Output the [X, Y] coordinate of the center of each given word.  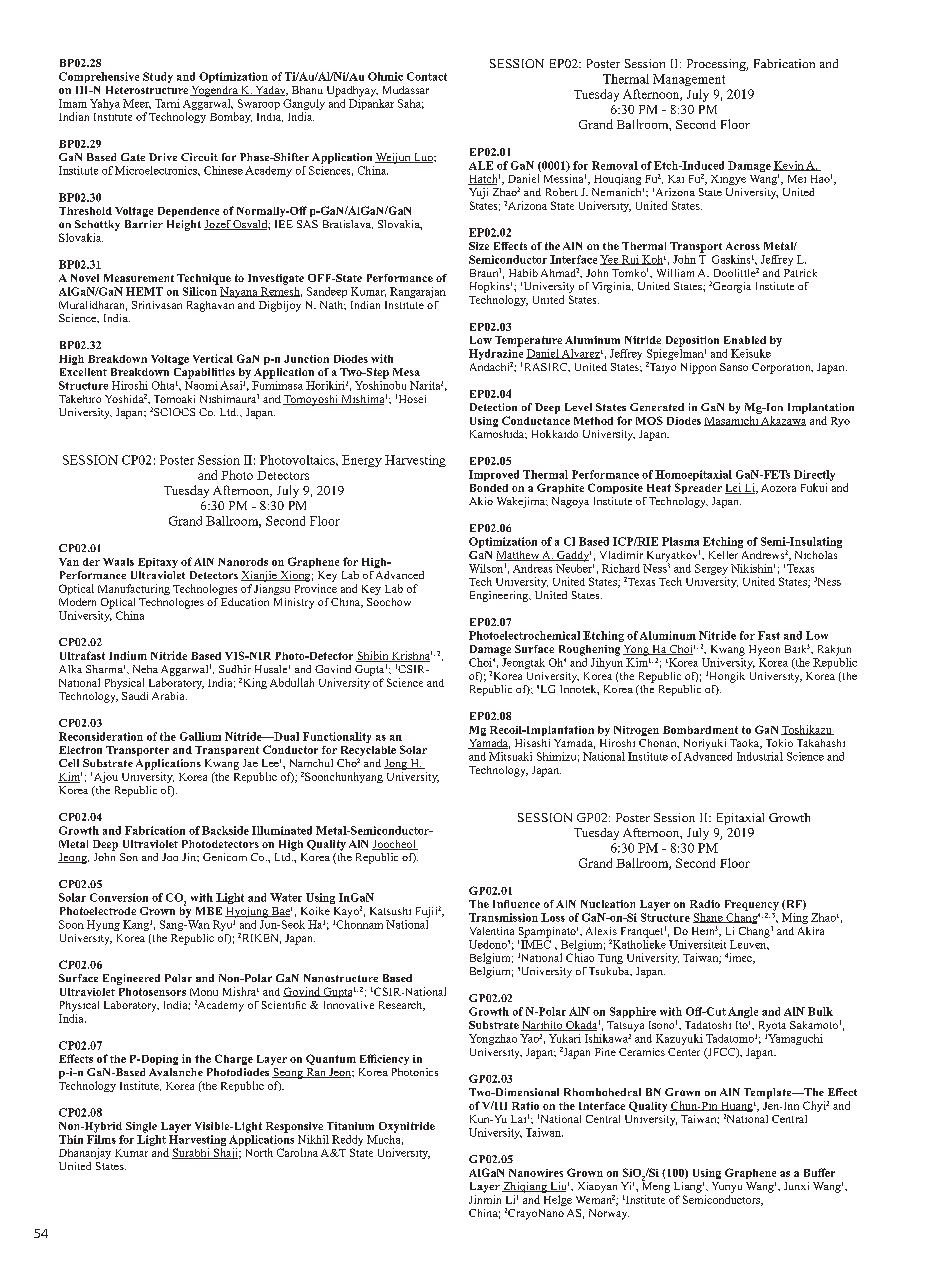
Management [689, 80]
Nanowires [536, 1173]
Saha [411, 104]
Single [141, 1127]
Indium [128, 655]
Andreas [532, 568]
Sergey [711, 571]
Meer [137, 104]
